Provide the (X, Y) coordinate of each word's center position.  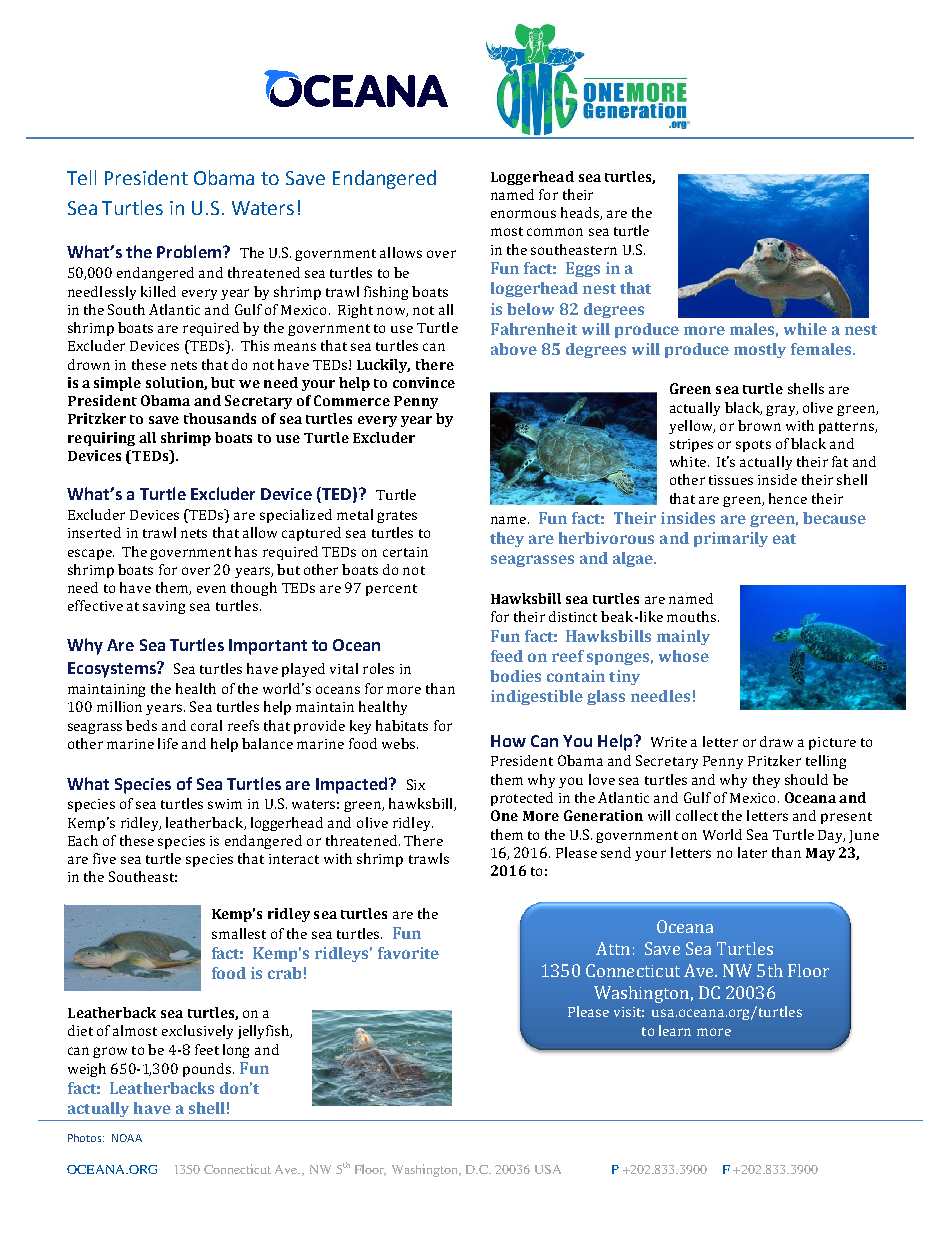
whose (684, 656)
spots (753, 446)
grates (397, 517)
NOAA (127, 1138)
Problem (190, 251)
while (805, 329)
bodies (515, 676)
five (104, 858)
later (752, 852)
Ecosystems (113, 670)
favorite (408, 953)
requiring (101, 439)
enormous (523, 214)
